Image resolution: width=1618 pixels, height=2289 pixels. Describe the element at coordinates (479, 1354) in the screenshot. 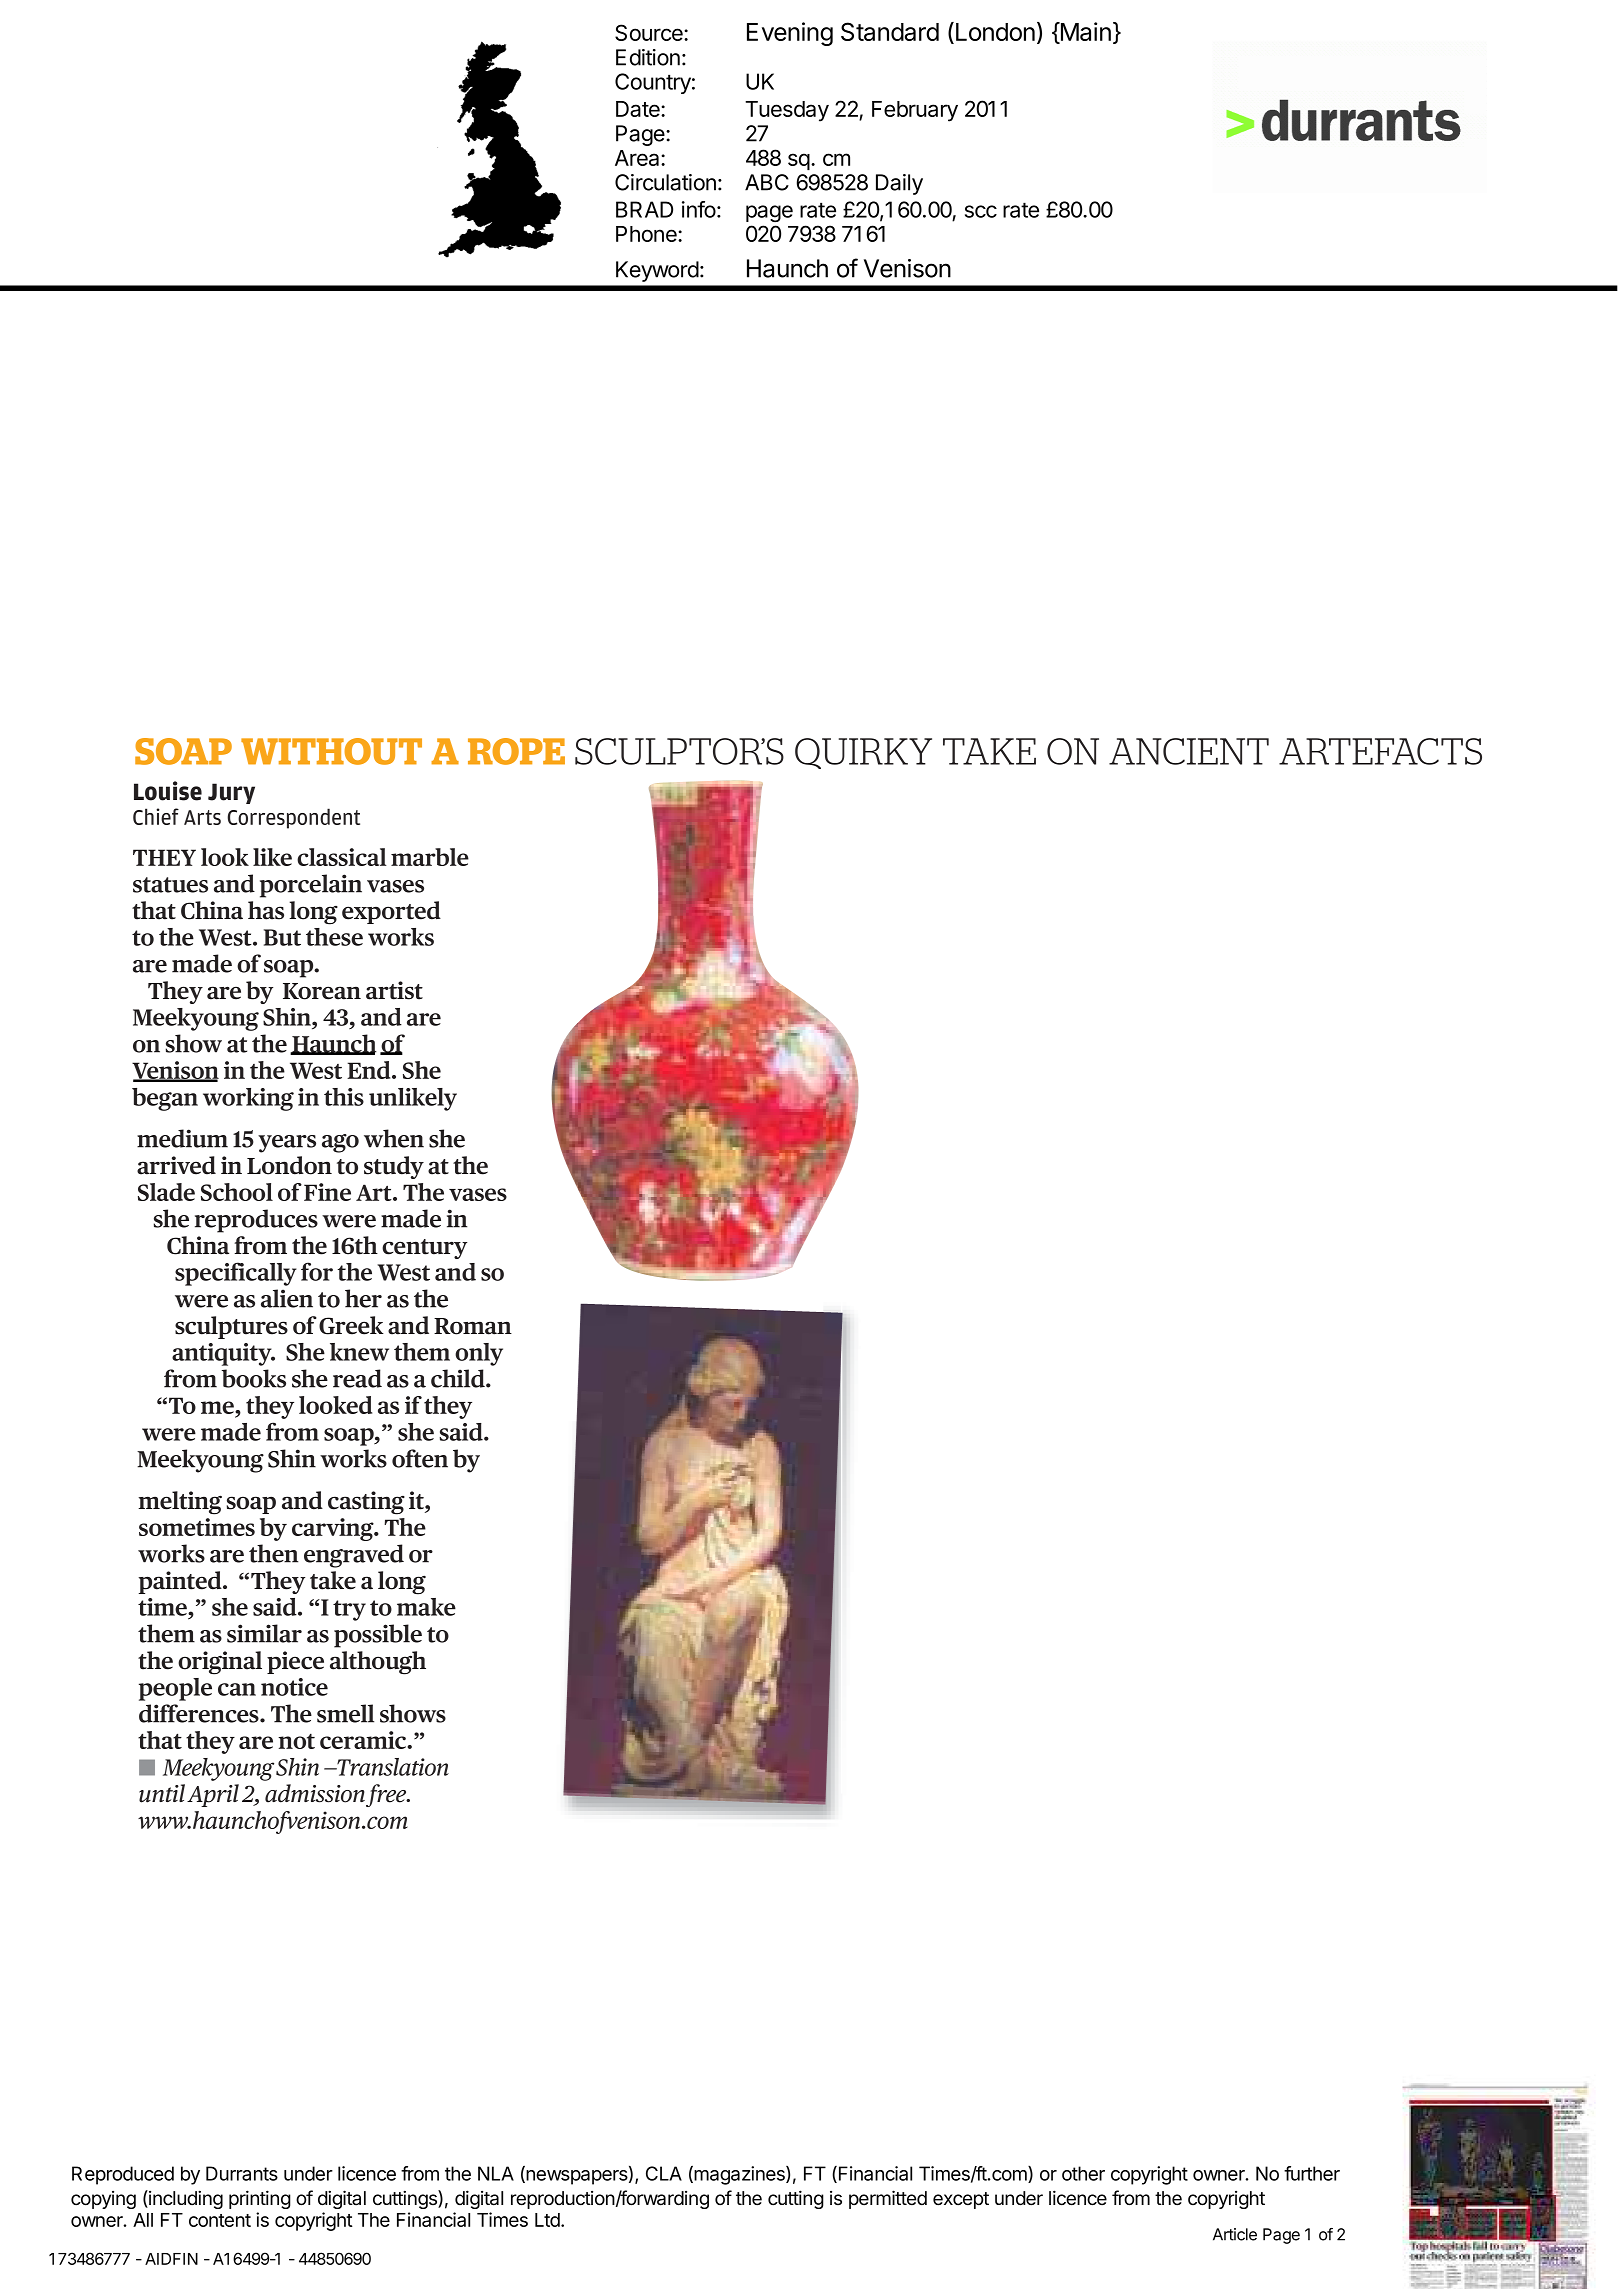

I see `only` at that location.
